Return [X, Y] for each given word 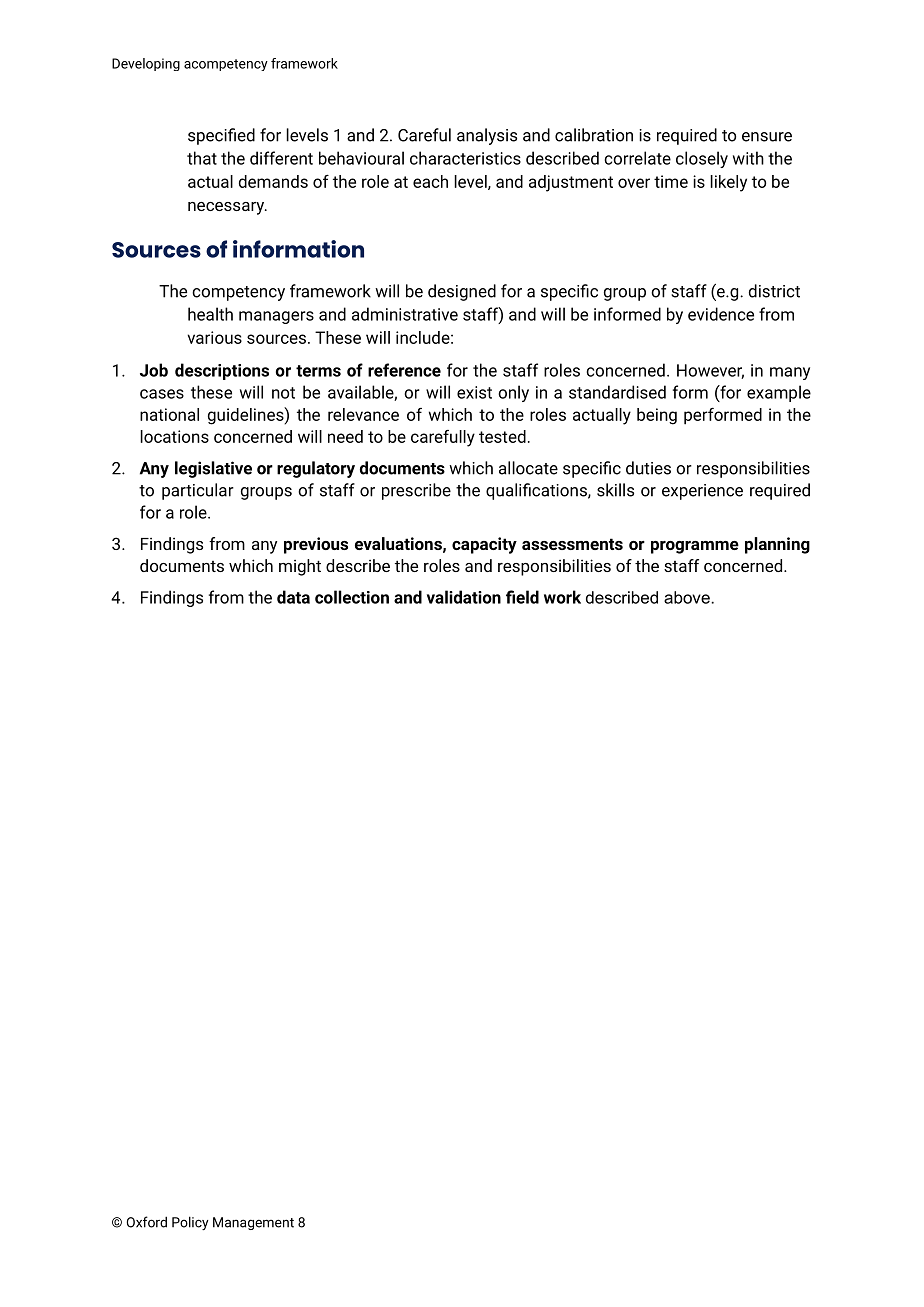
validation [464, 597]
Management [253, 1223]
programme [695, 547]
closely [702, 159]
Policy [190, 1223]
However [710, 371]
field [522, 597]
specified [221, 136]
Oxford [146, 1222]
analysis [487, 136]
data [293, 597]
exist [474, 392]
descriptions [222, 371]
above [688, 597]
